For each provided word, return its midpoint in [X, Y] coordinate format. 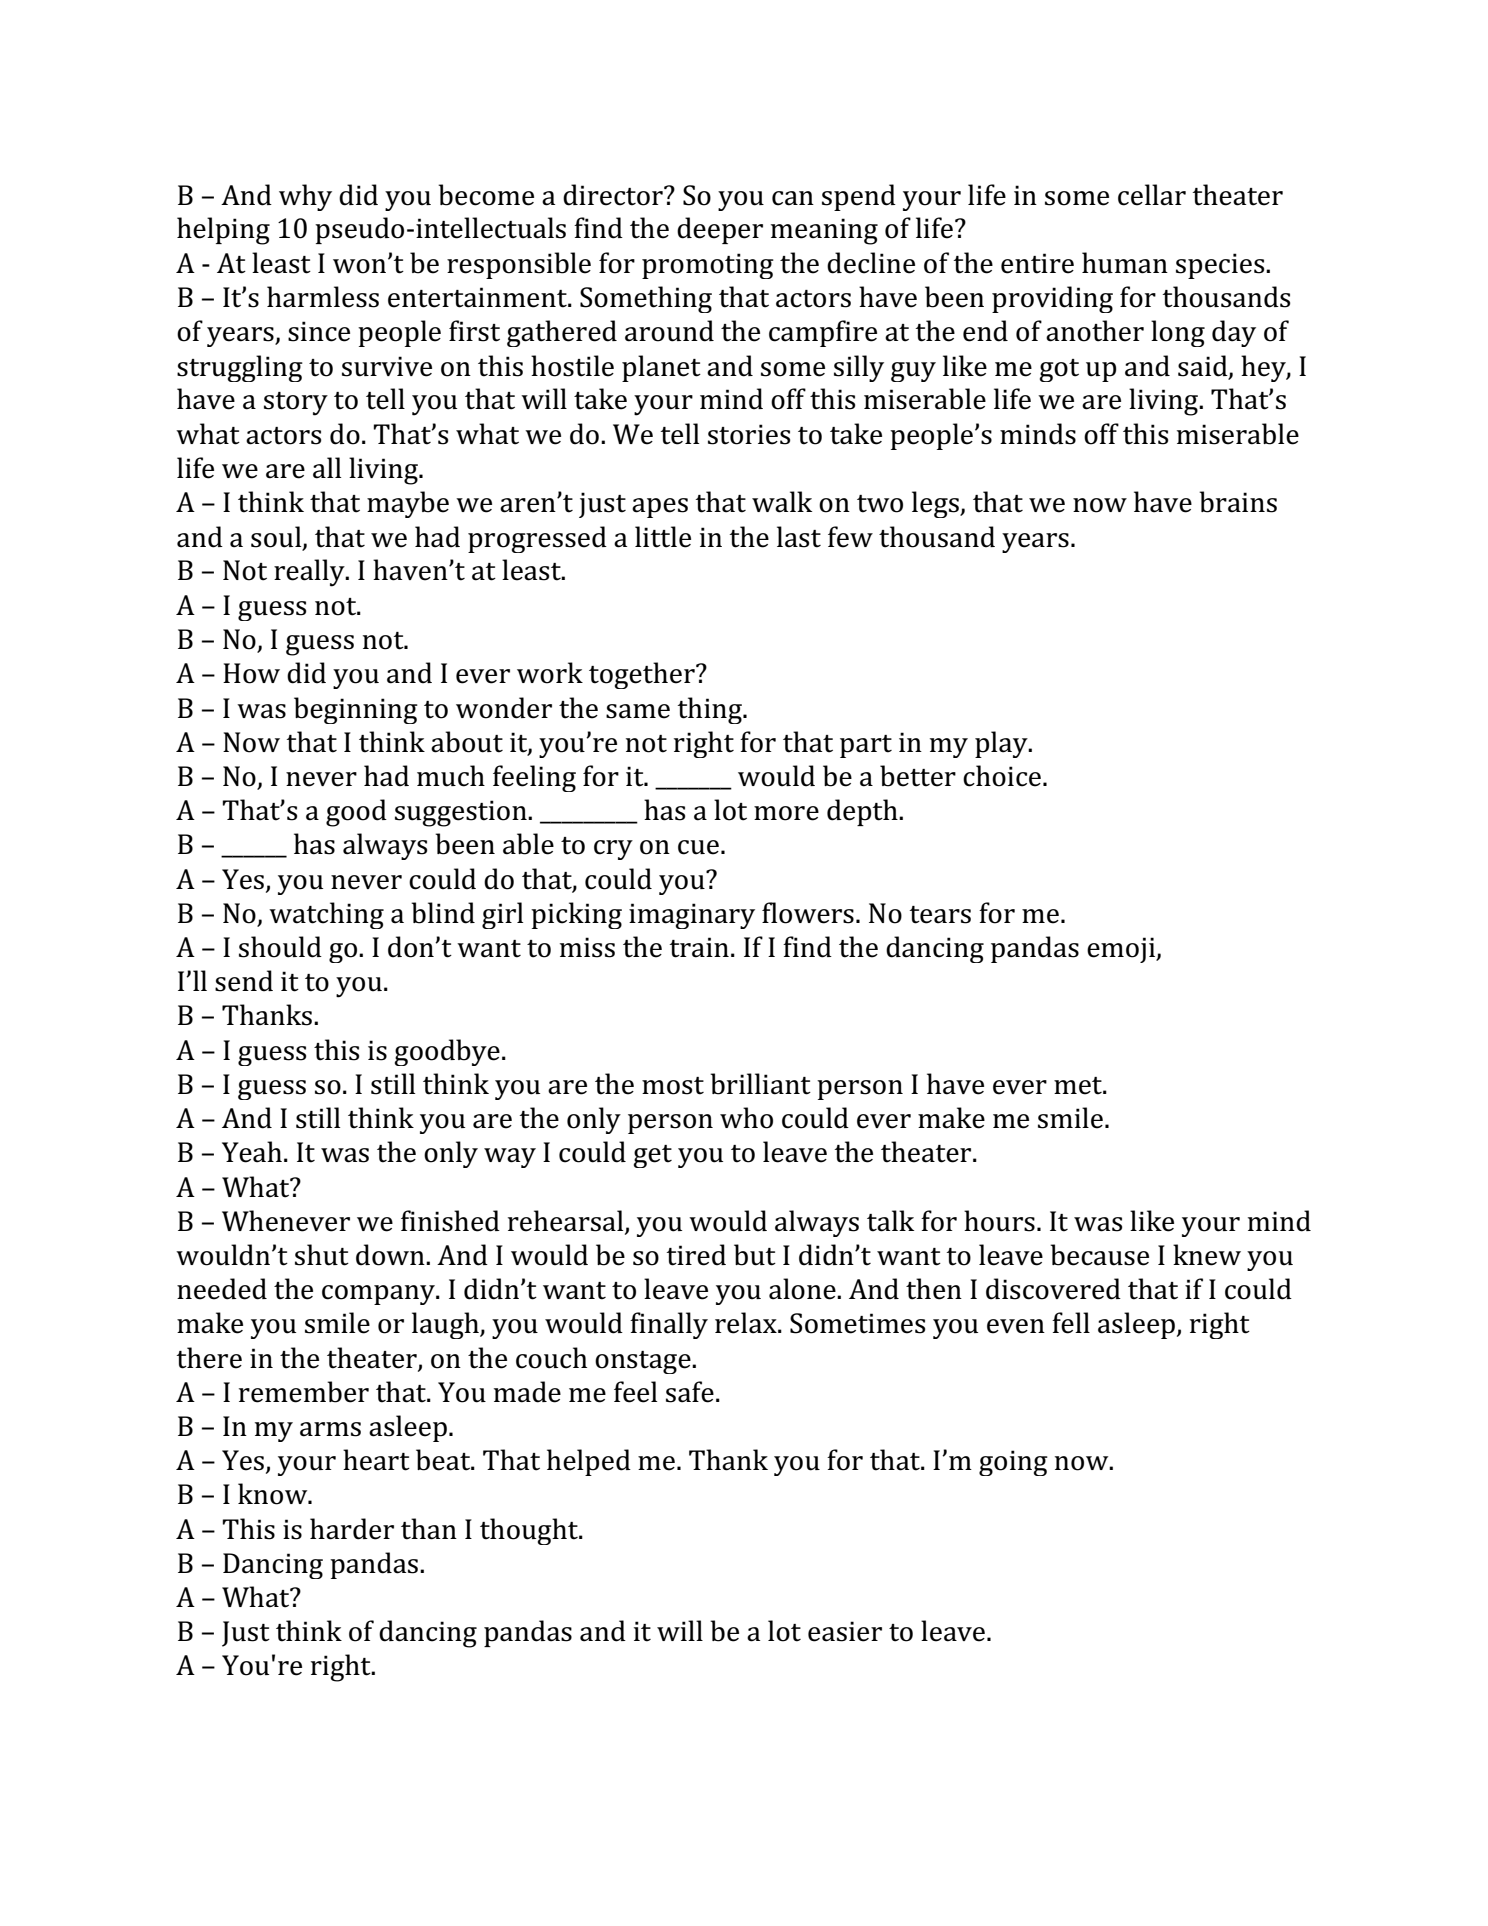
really [310, 573]
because [1099, 1255]
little [663, 537]
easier [845, 1631]
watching [326, 915]
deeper [720, 230]
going [1013, 1463]
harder [352, 1529]
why [305, 197]
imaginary [692, 916]
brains [1238, 502]
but [755, 1255]
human [1125, 263]
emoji [1122, 950]
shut [322, 1255]
